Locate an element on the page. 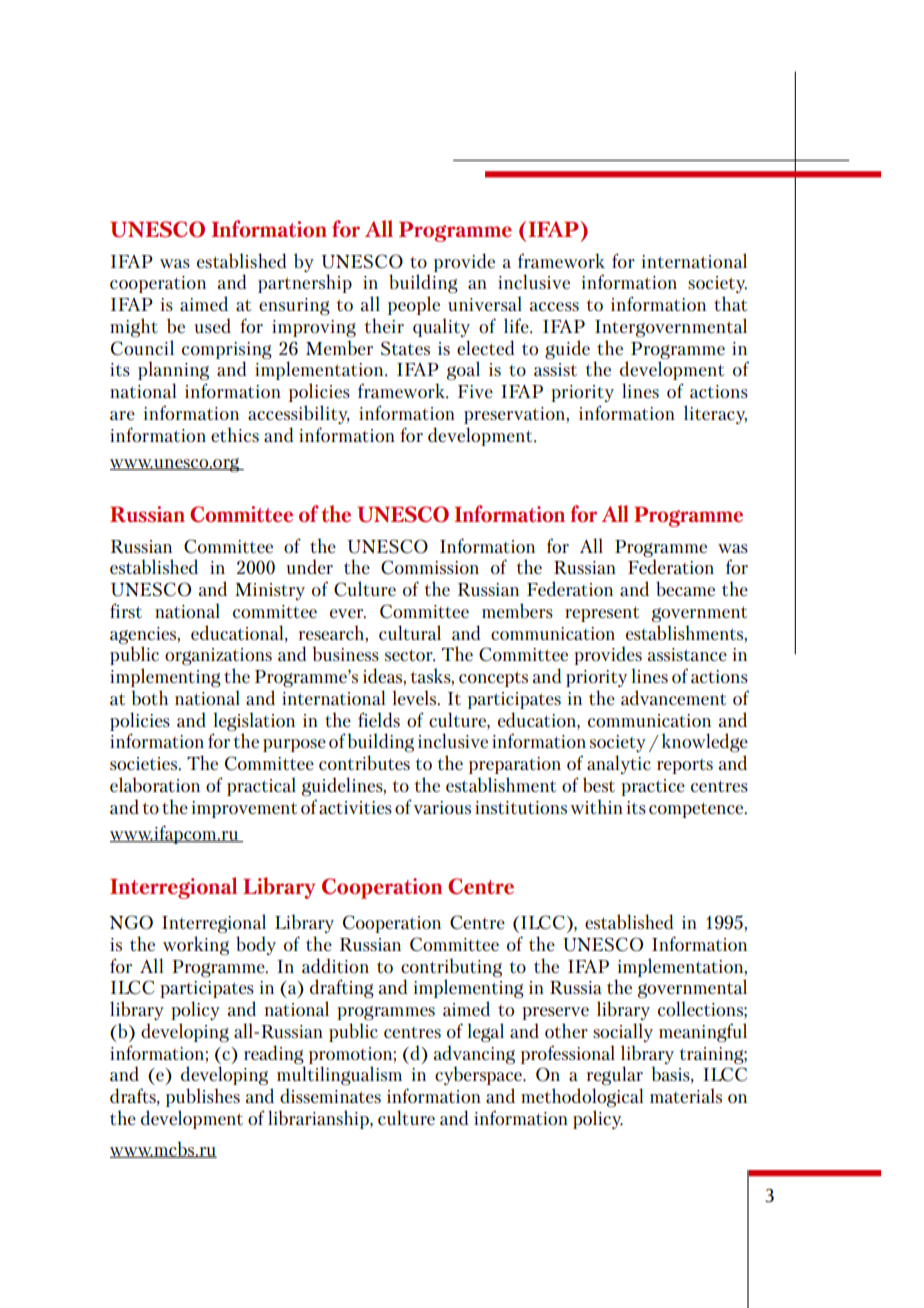 The width and height of the document is (924, 1308). that is located at coordinates (730, 303).
